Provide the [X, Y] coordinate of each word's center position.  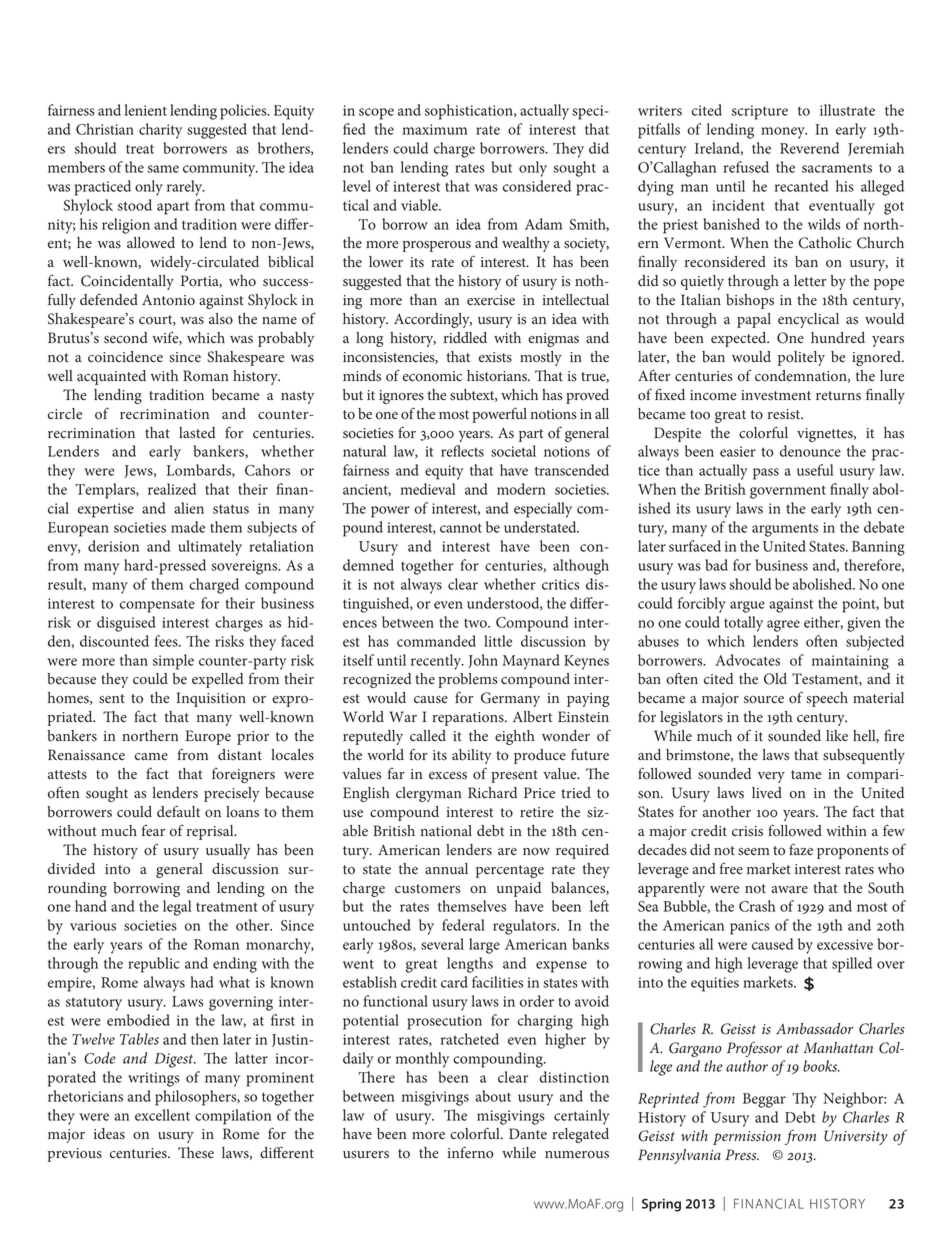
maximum [434, 129]
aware [789, 889]
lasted [197, 433]
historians [498, 376]
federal [463, 925]
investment [776, 395]
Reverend [809, 148]
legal [177, 908]
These [196, 1153]
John [483, 661]
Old [775, 679]
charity [160, 131]
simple [173, 662]
